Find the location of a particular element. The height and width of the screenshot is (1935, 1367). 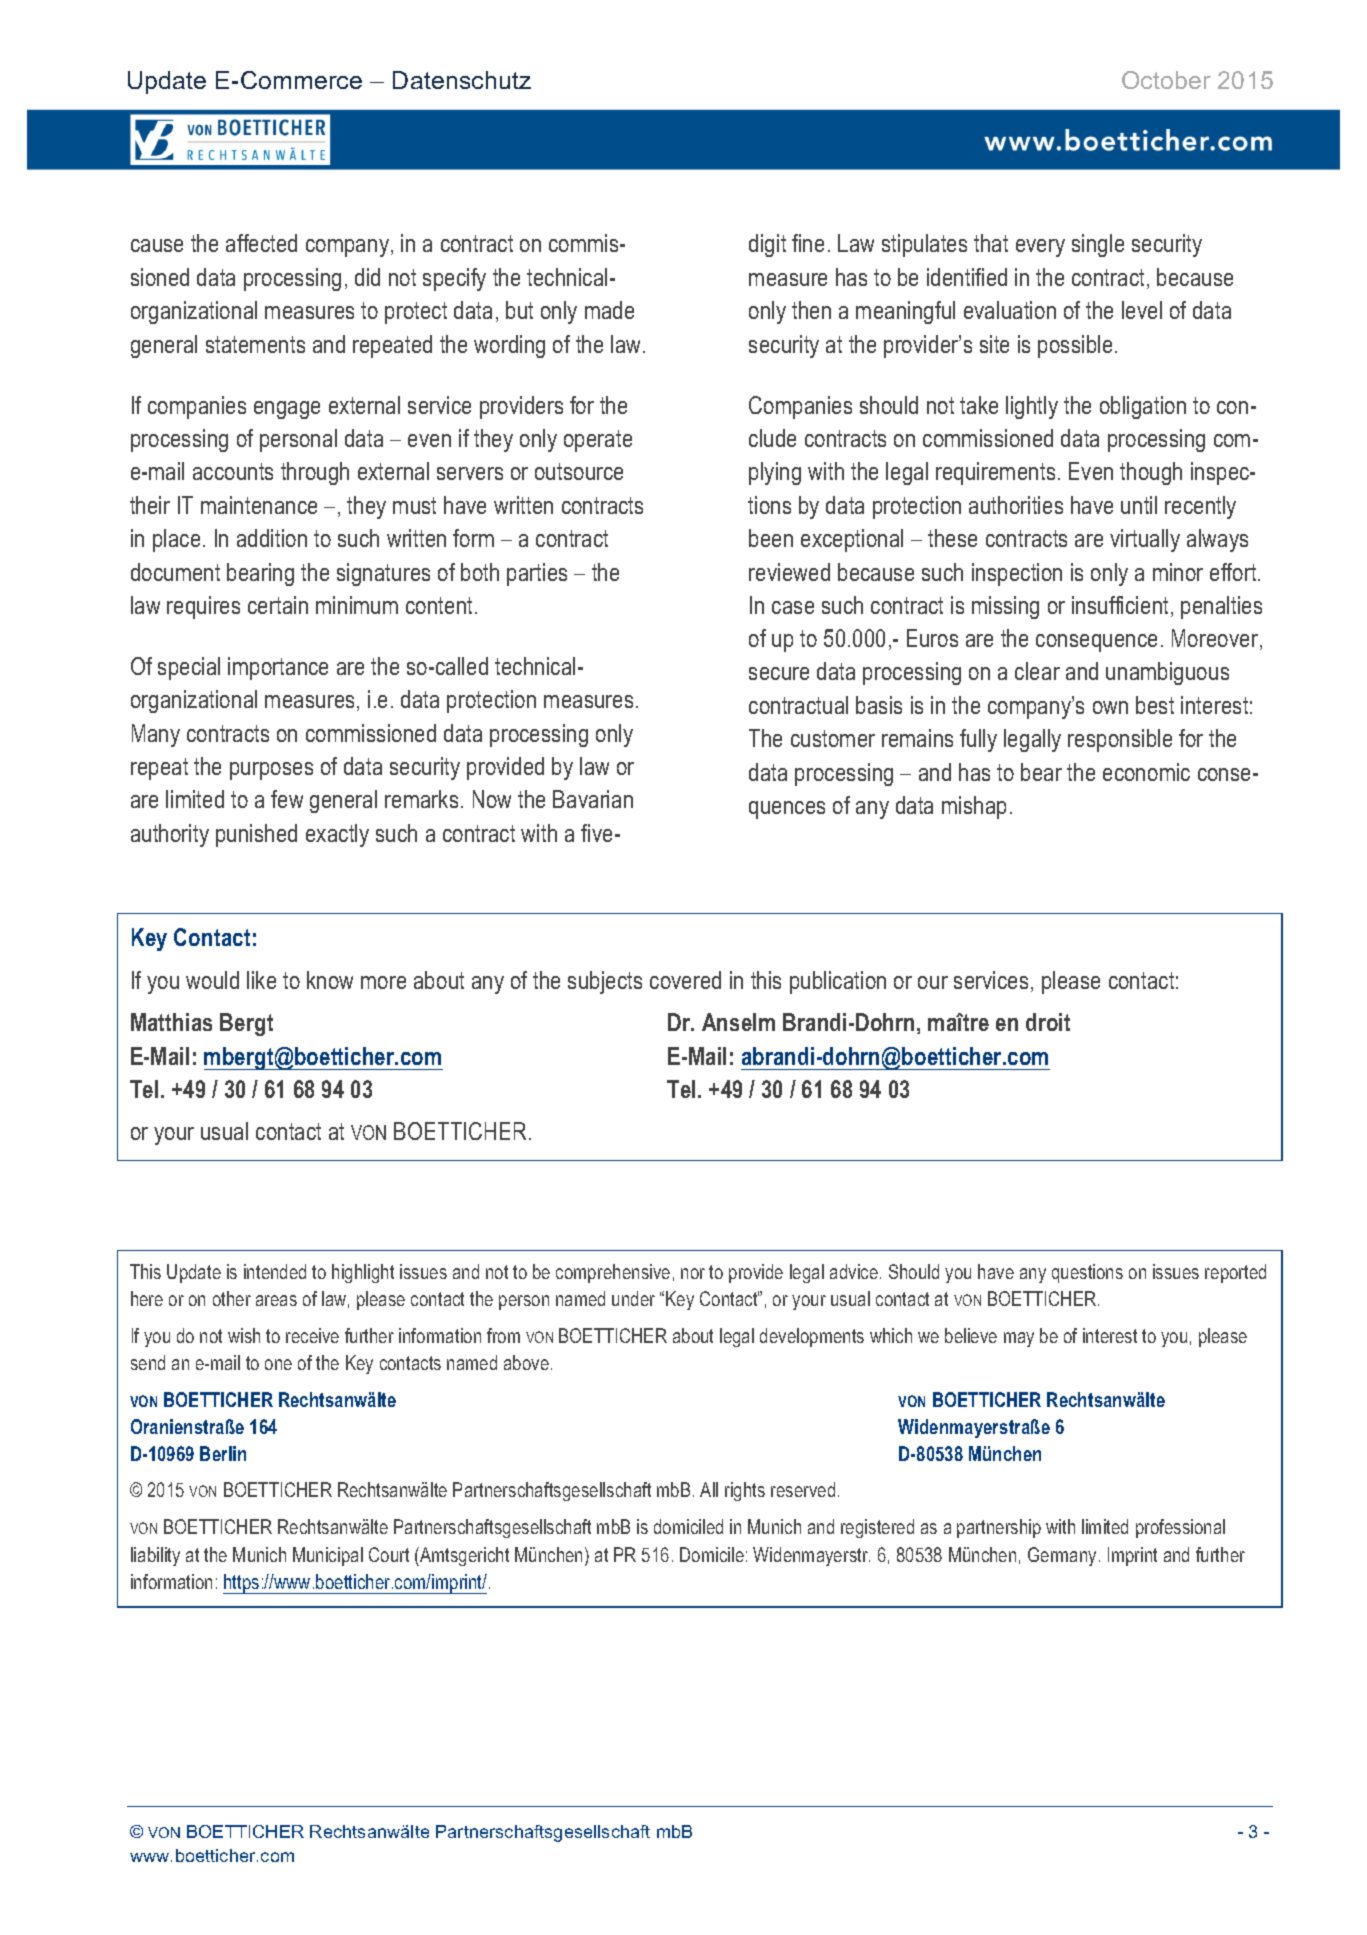

made is located at coordinates (609, 310).
